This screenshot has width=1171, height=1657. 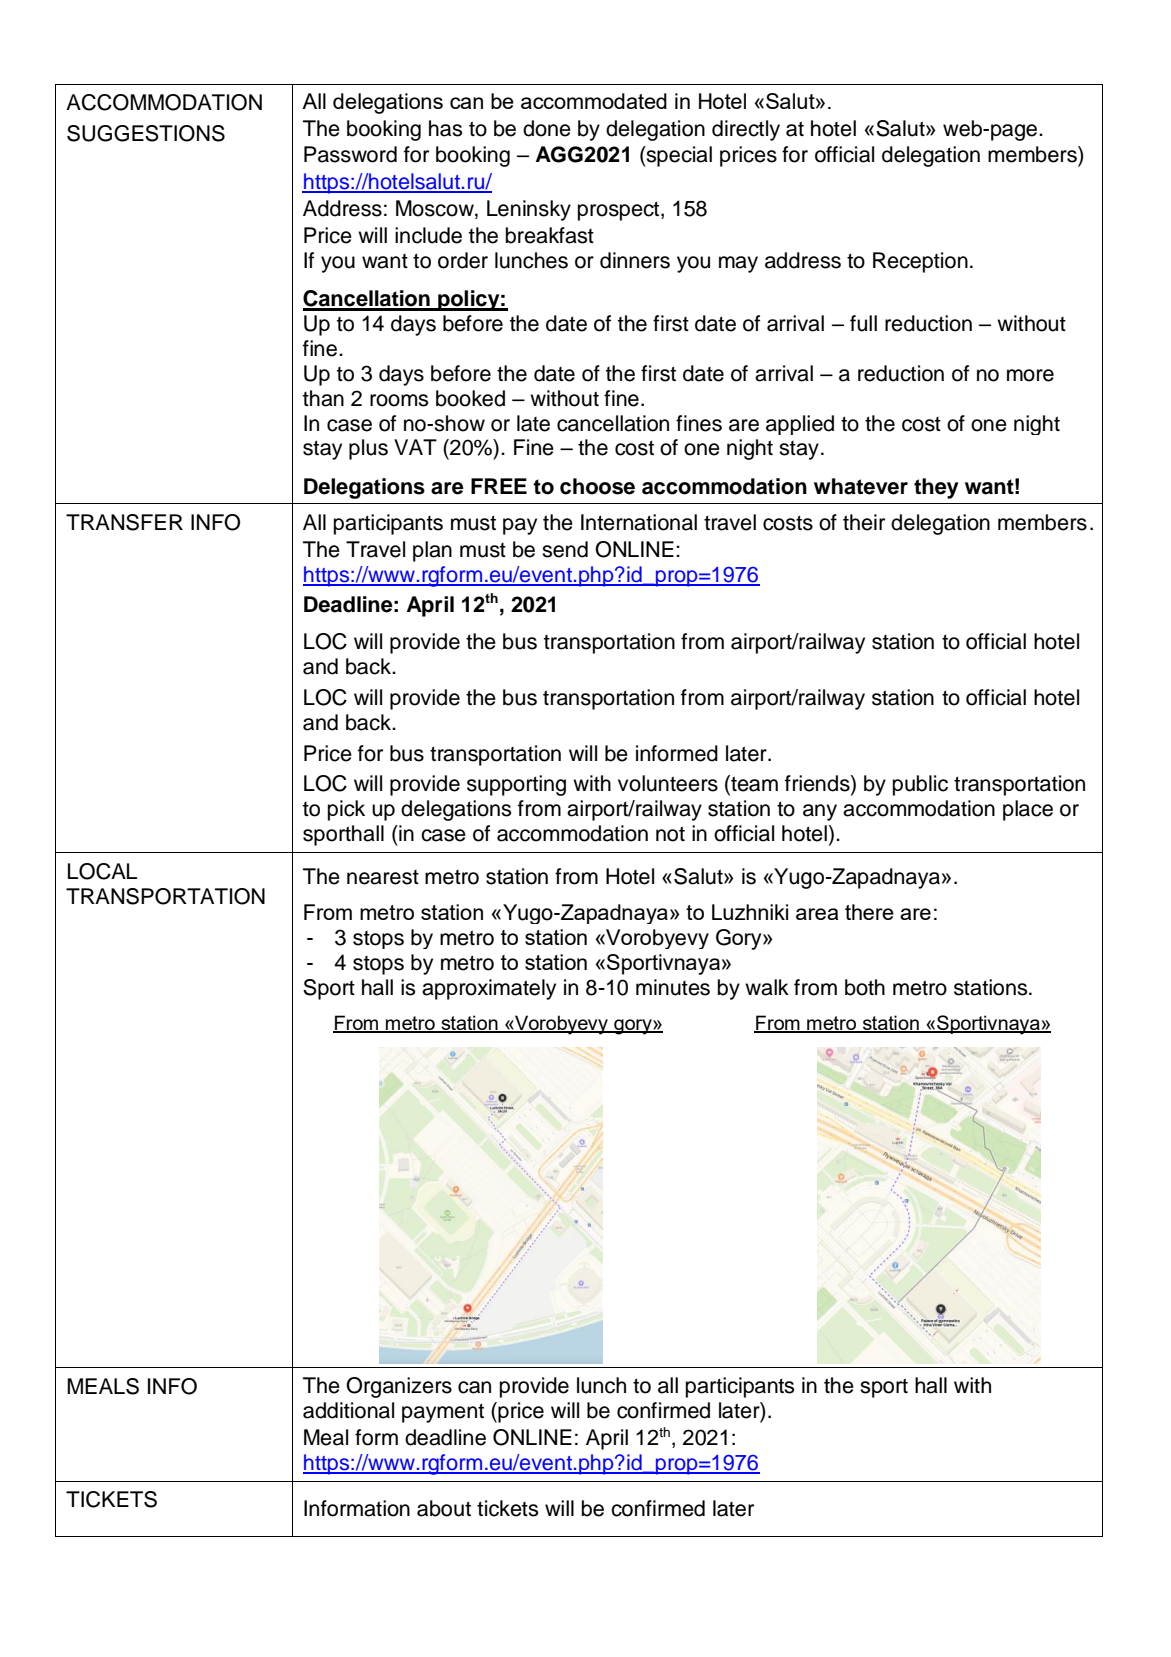 I want to click on supporting, so click(x=516, y=785).
